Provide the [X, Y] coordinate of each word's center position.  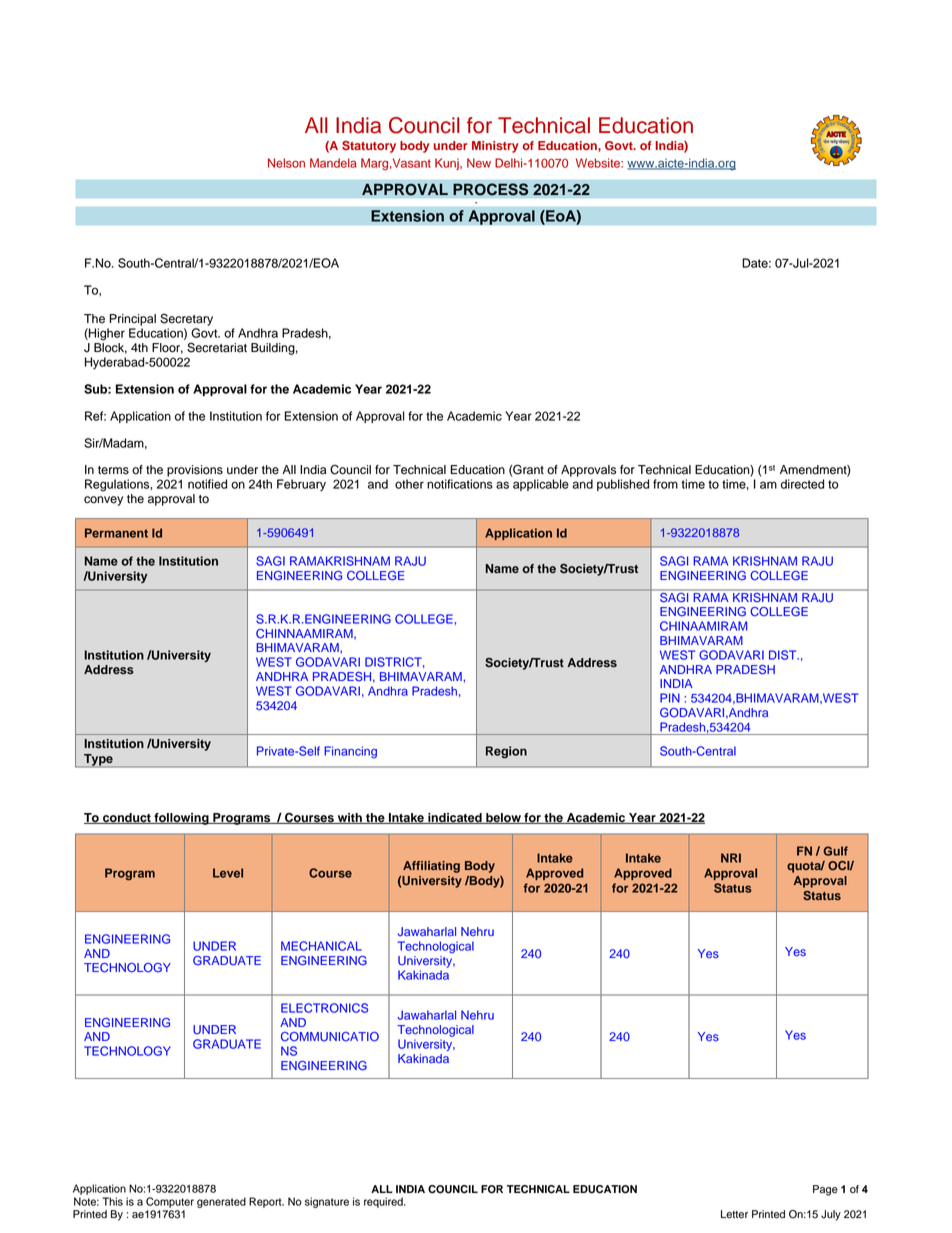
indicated [455, 818]
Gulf [835, 851]
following [181, 819]
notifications [460, 484]
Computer [170, 1202]
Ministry [495, 147]
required [384, 1202]
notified [207, 484]
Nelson [286, 163]
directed [802, 484]
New [479, 163]
